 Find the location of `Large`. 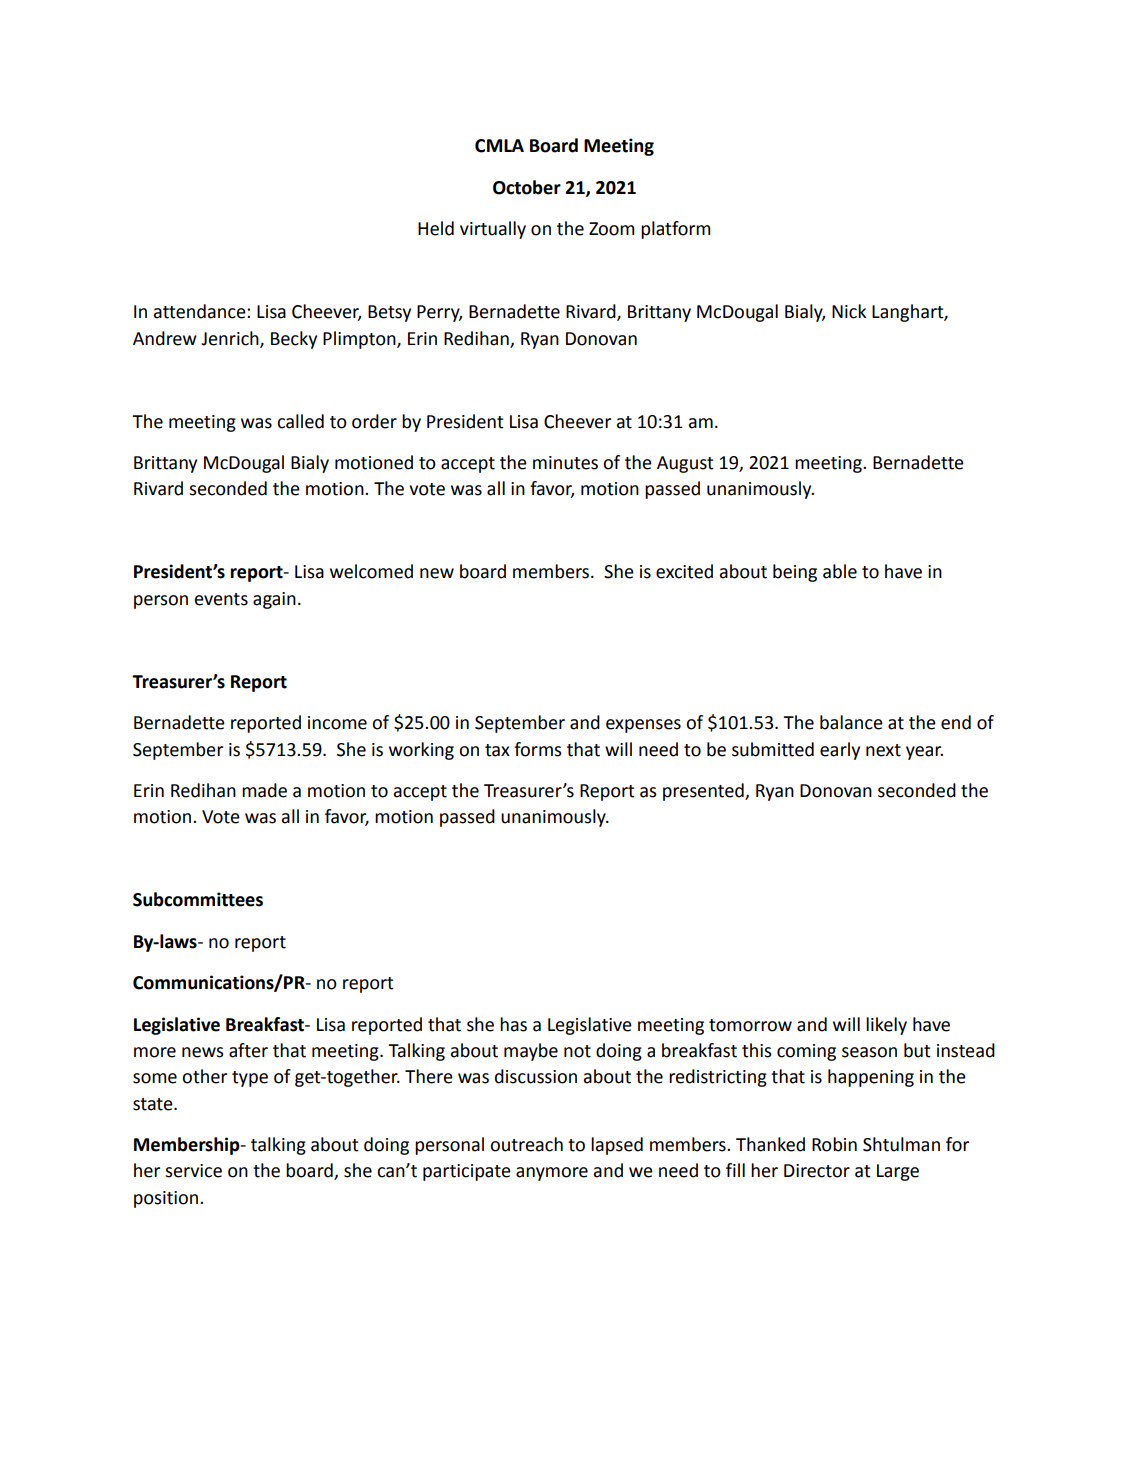

Large is located at coordinates (898, 1172).
